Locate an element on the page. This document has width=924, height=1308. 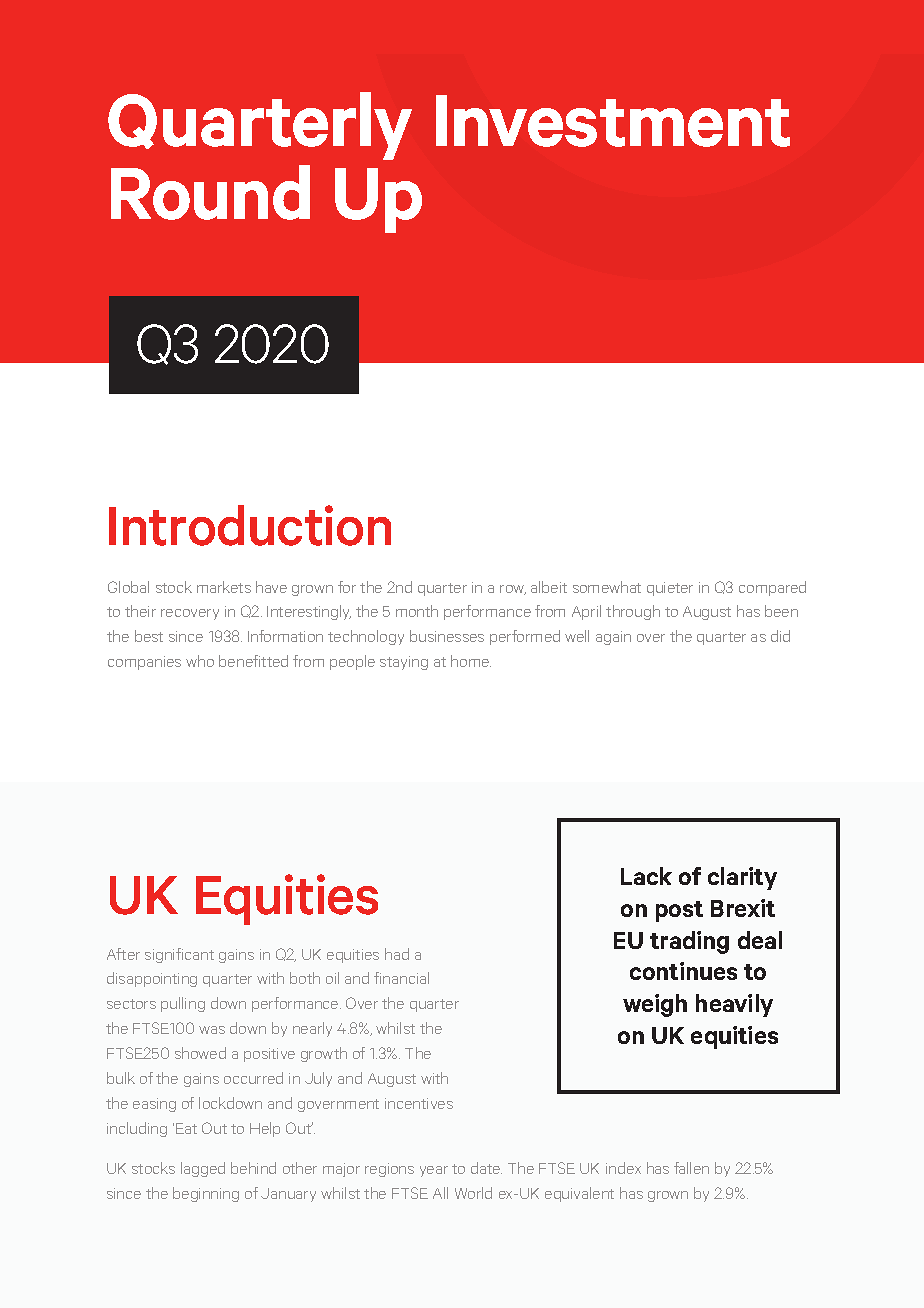
Investment is located at coordinates (613, 121).
